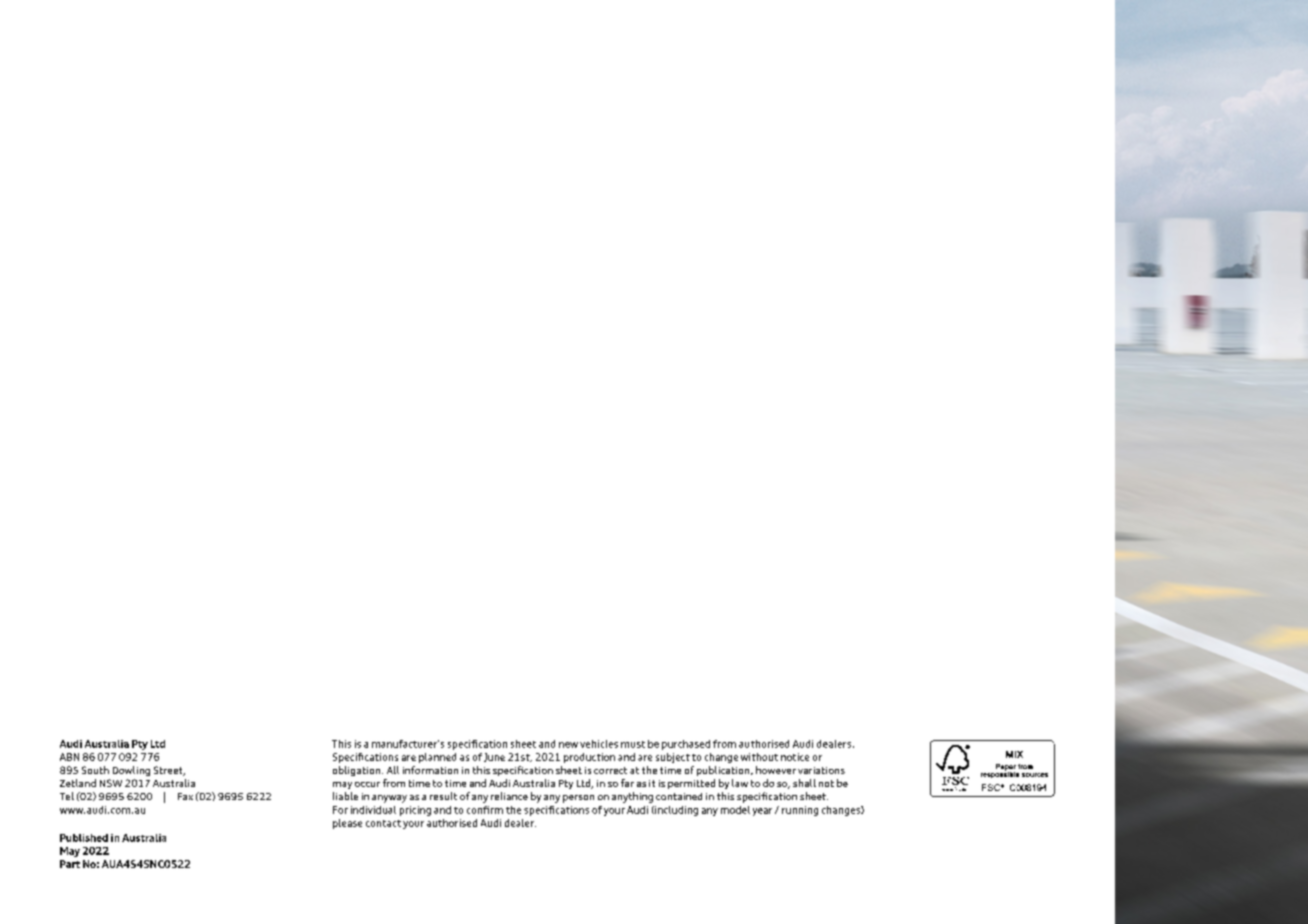  Describe the element at coordinates (389, 799) in the screenshot. I see `anyway` at that location.
